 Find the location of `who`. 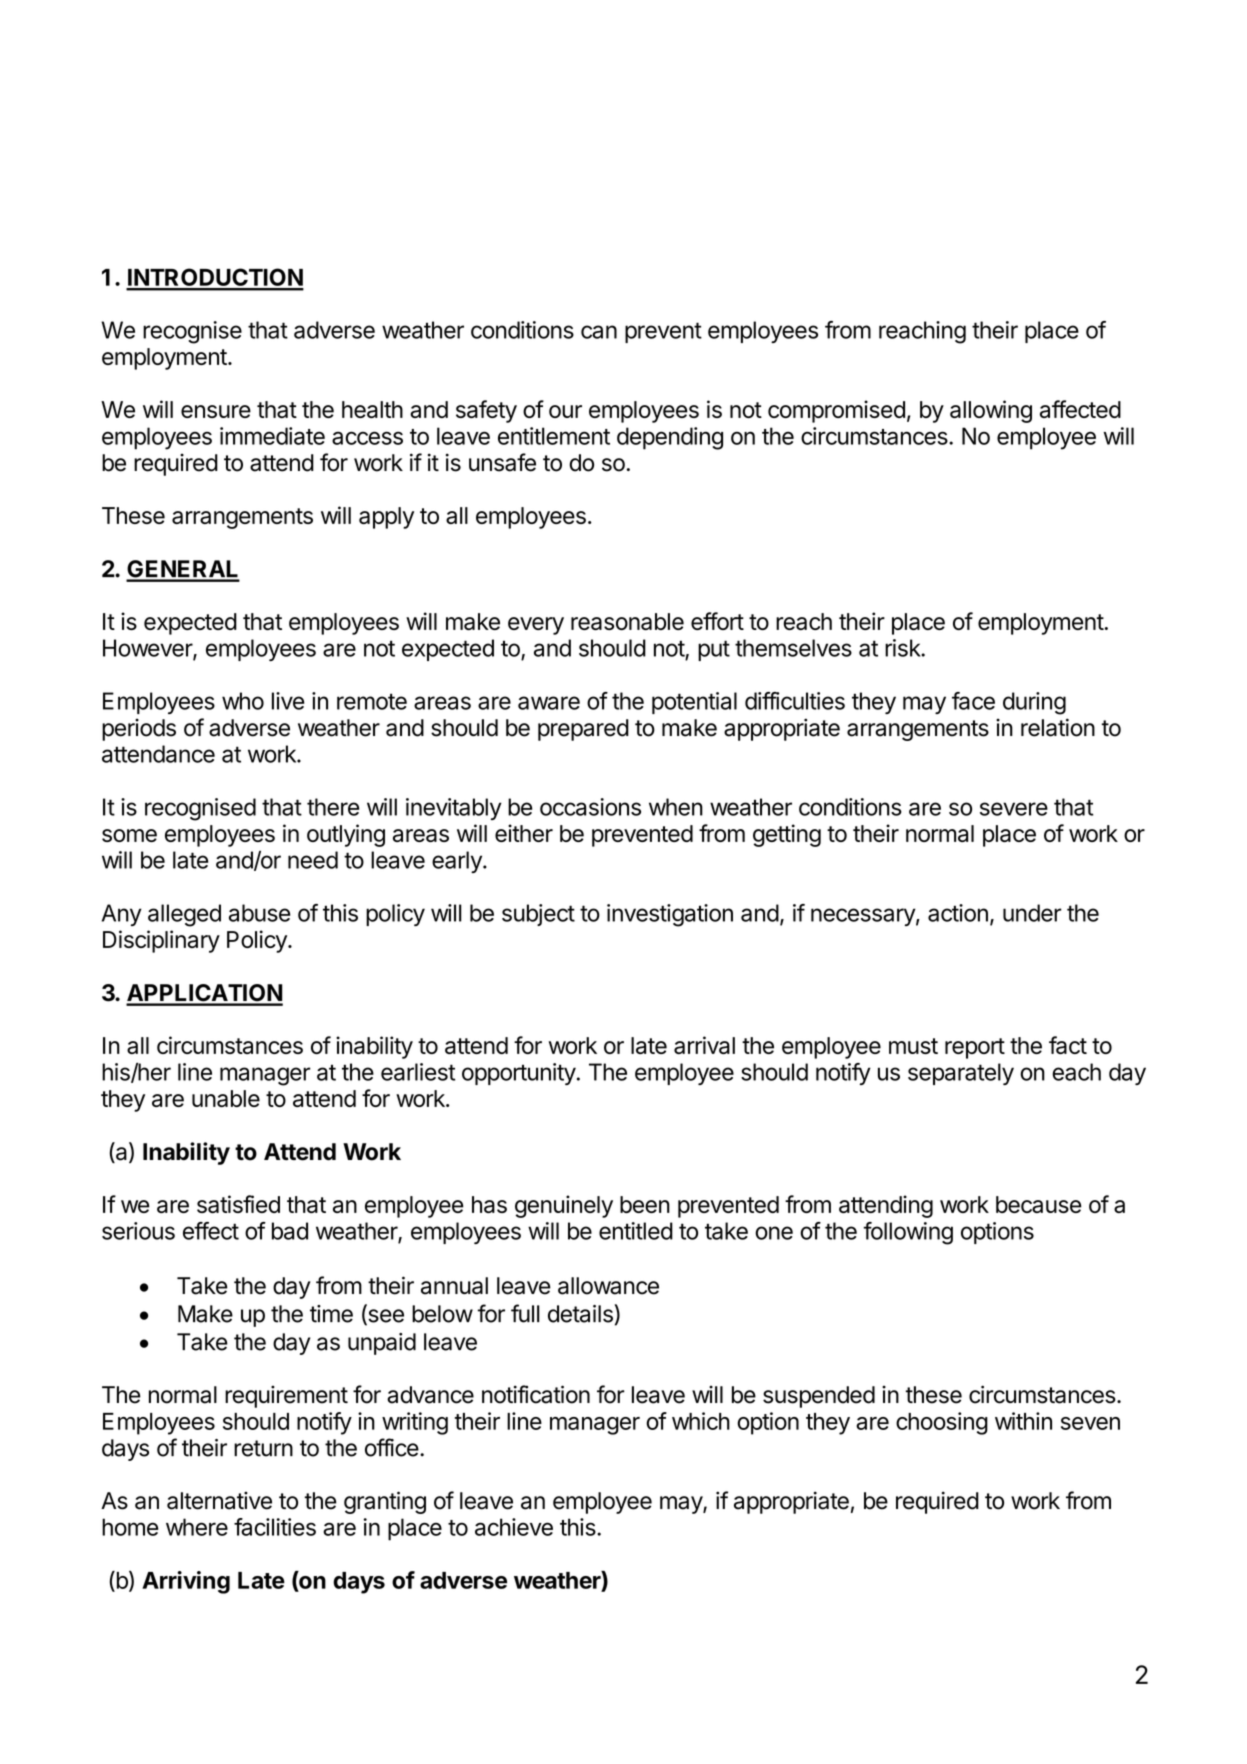

who is located at coordinates (243, 701).
